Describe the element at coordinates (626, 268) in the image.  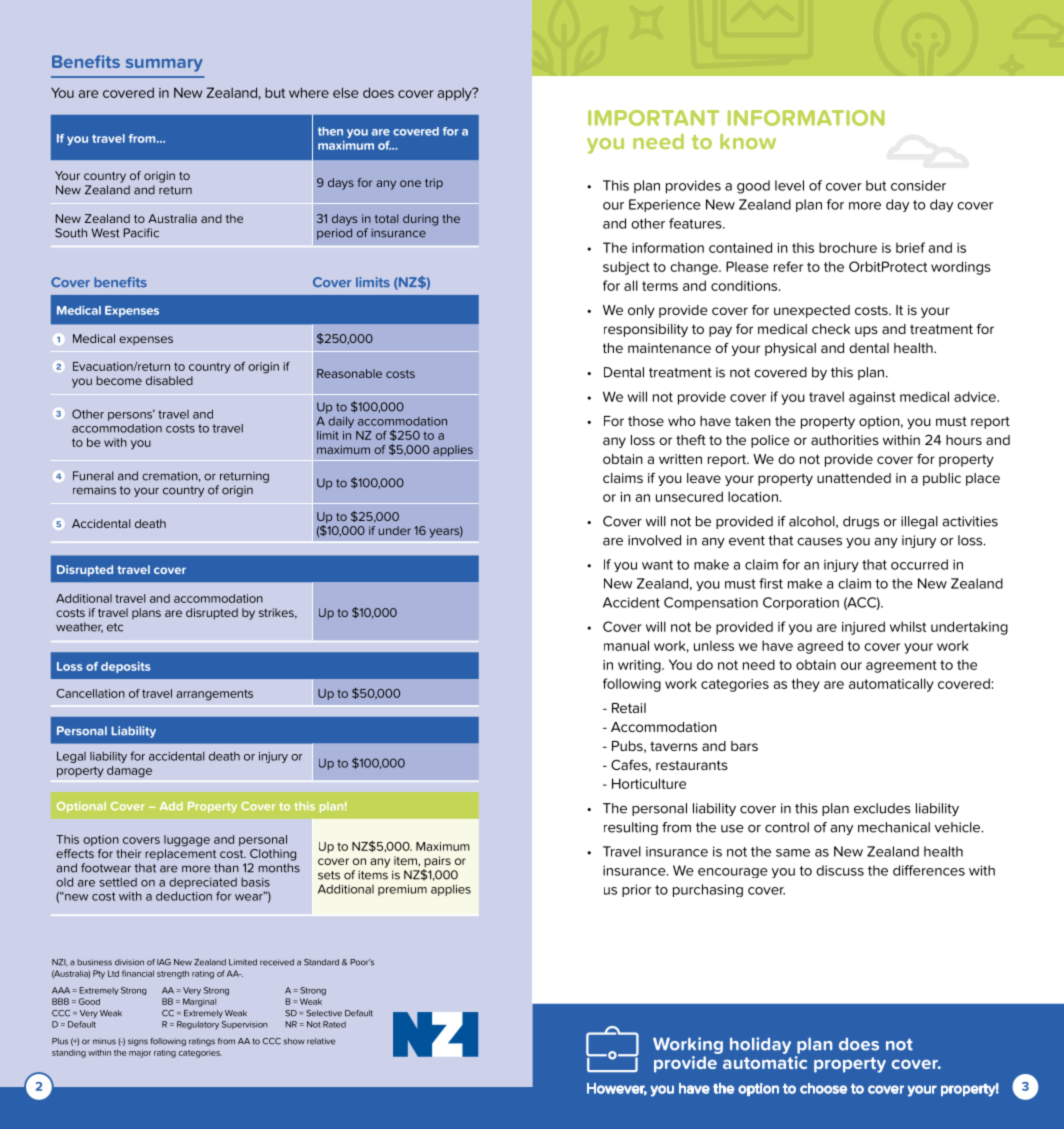
I see `subject` at that location.
